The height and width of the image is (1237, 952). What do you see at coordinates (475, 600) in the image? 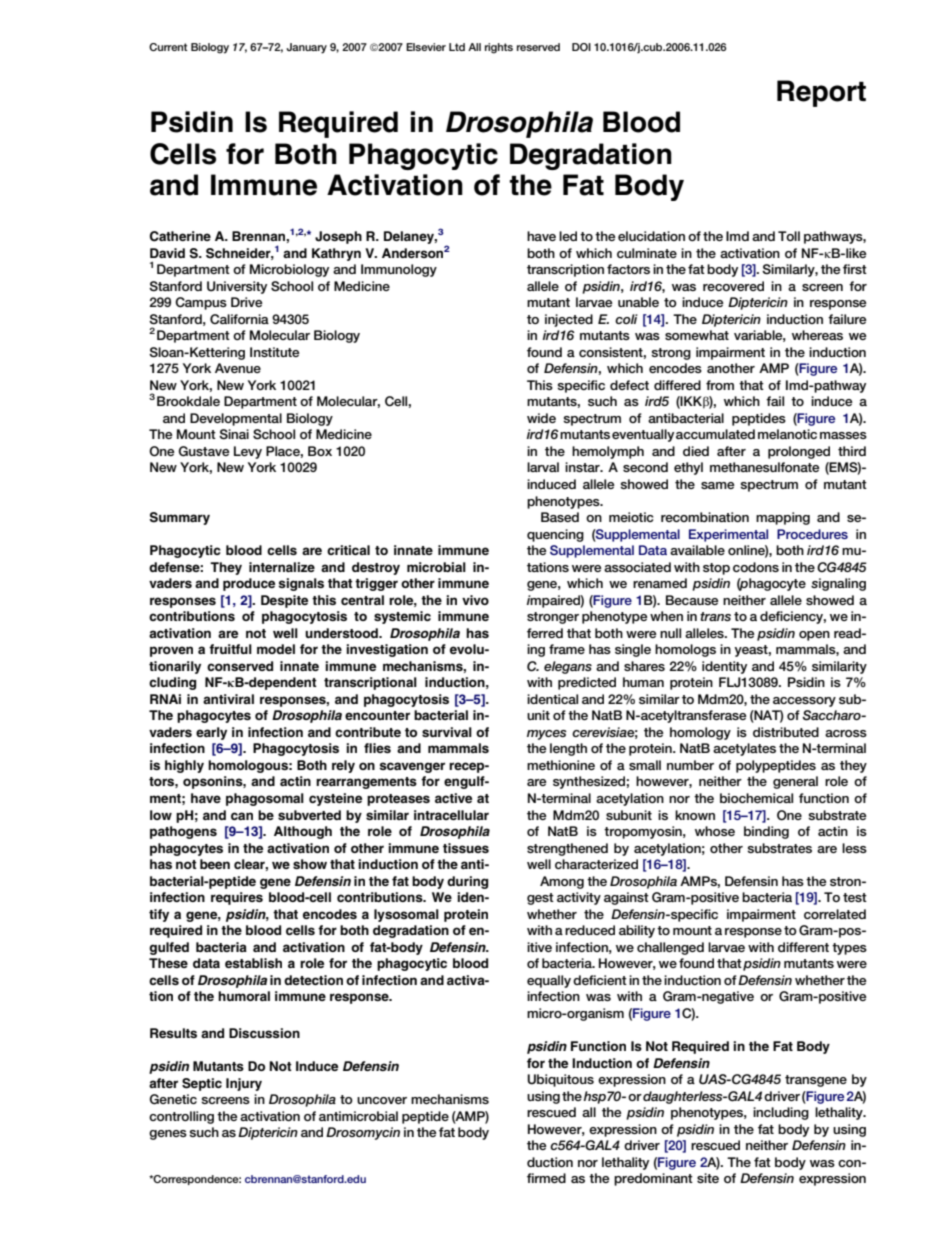
I see `vivo` at bounding box center [475, 600].
